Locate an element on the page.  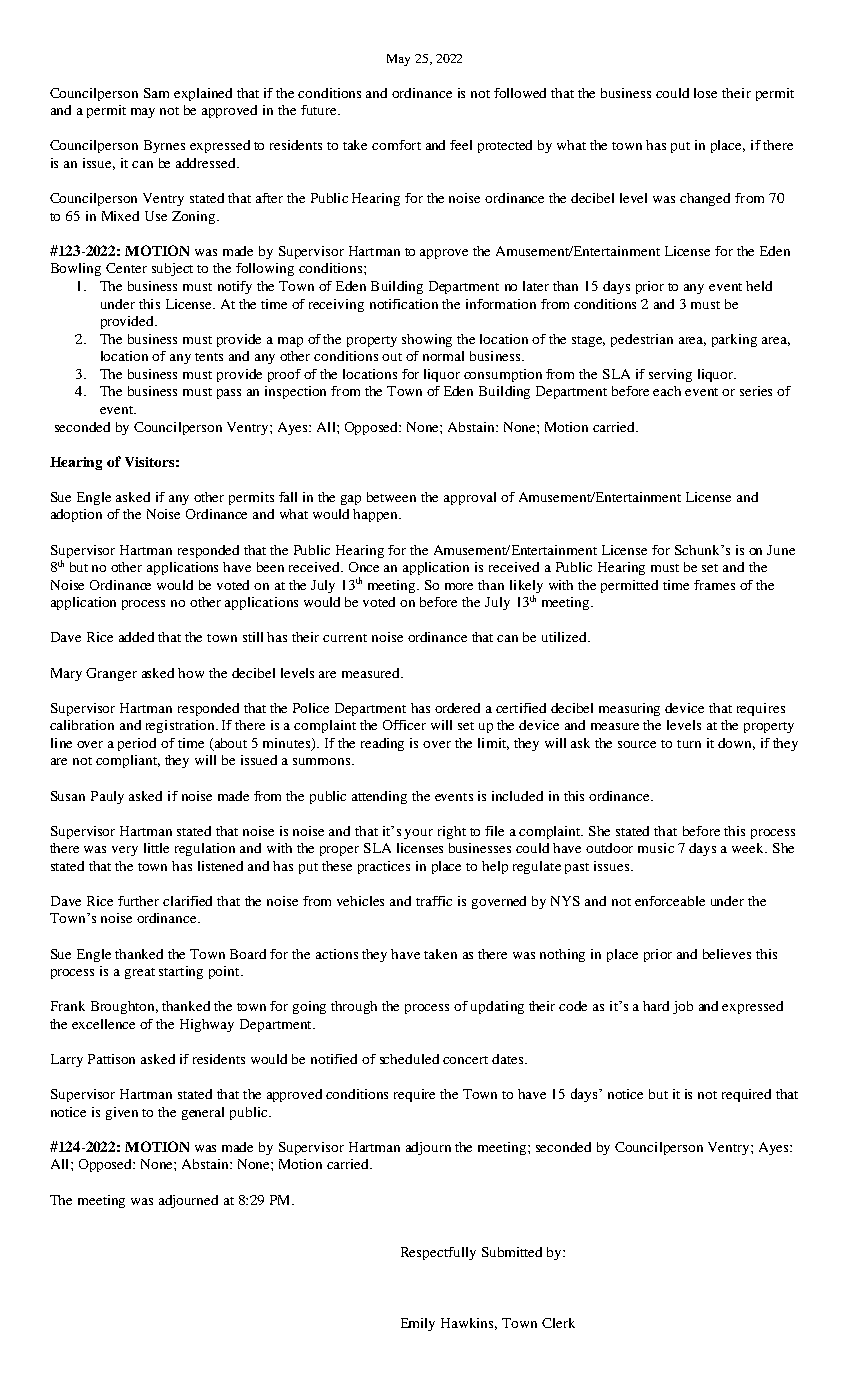
given is located at coordinates (122, 1113).
